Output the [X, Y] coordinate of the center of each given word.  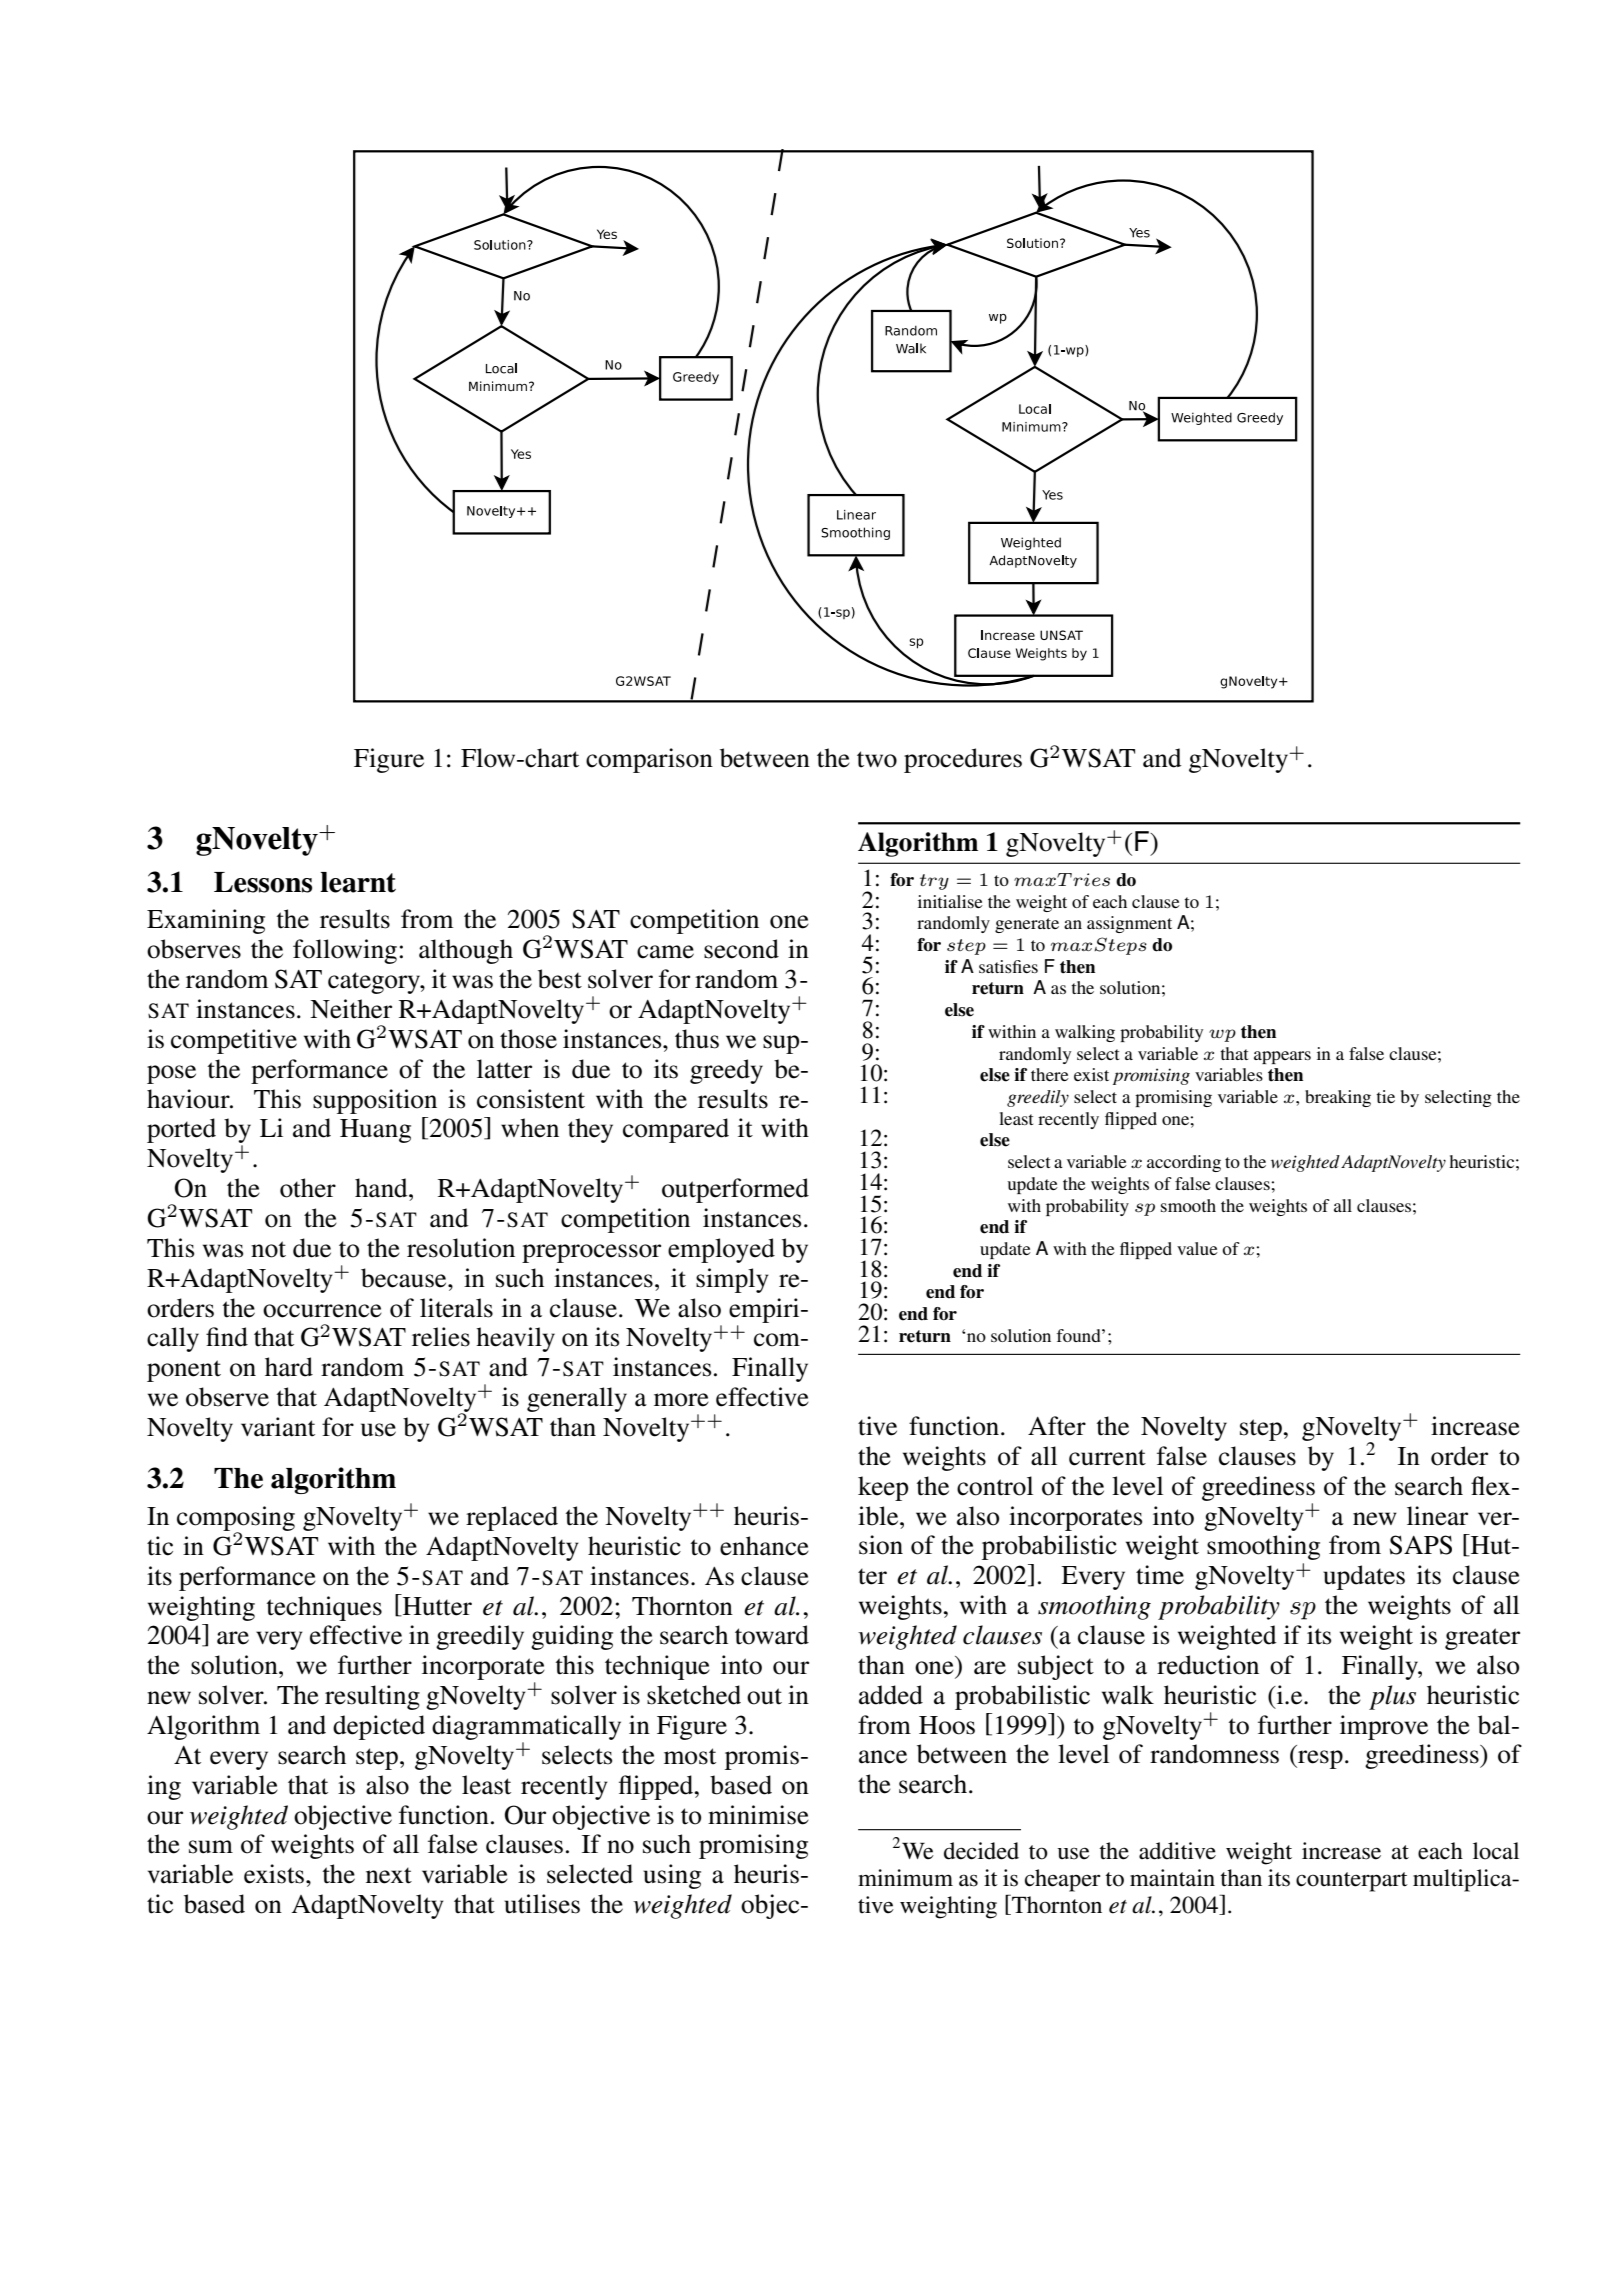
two [877, 759]
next [389, 1875]
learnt [358, 882]
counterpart [1352, 1882]
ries [1091, 879]
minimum [905, 1878]
